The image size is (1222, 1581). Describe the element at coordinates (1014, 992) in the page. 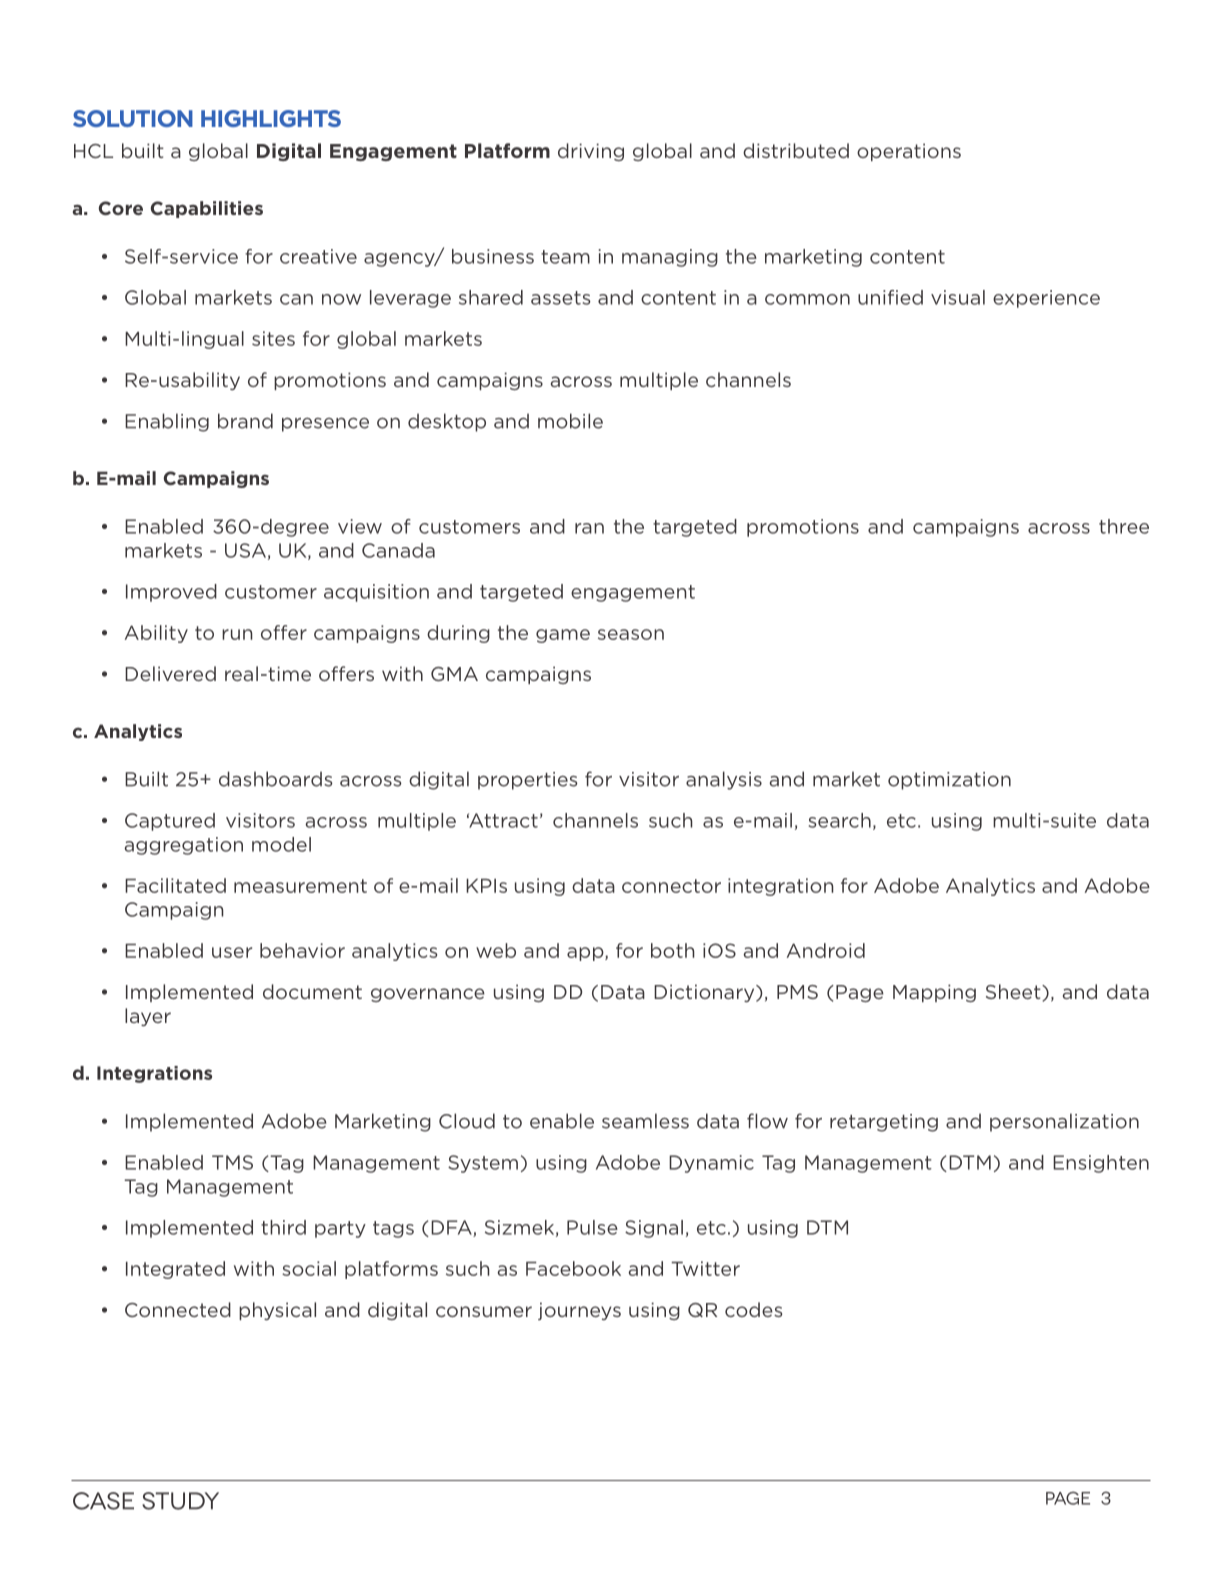

I see `Sheet` at that location.
